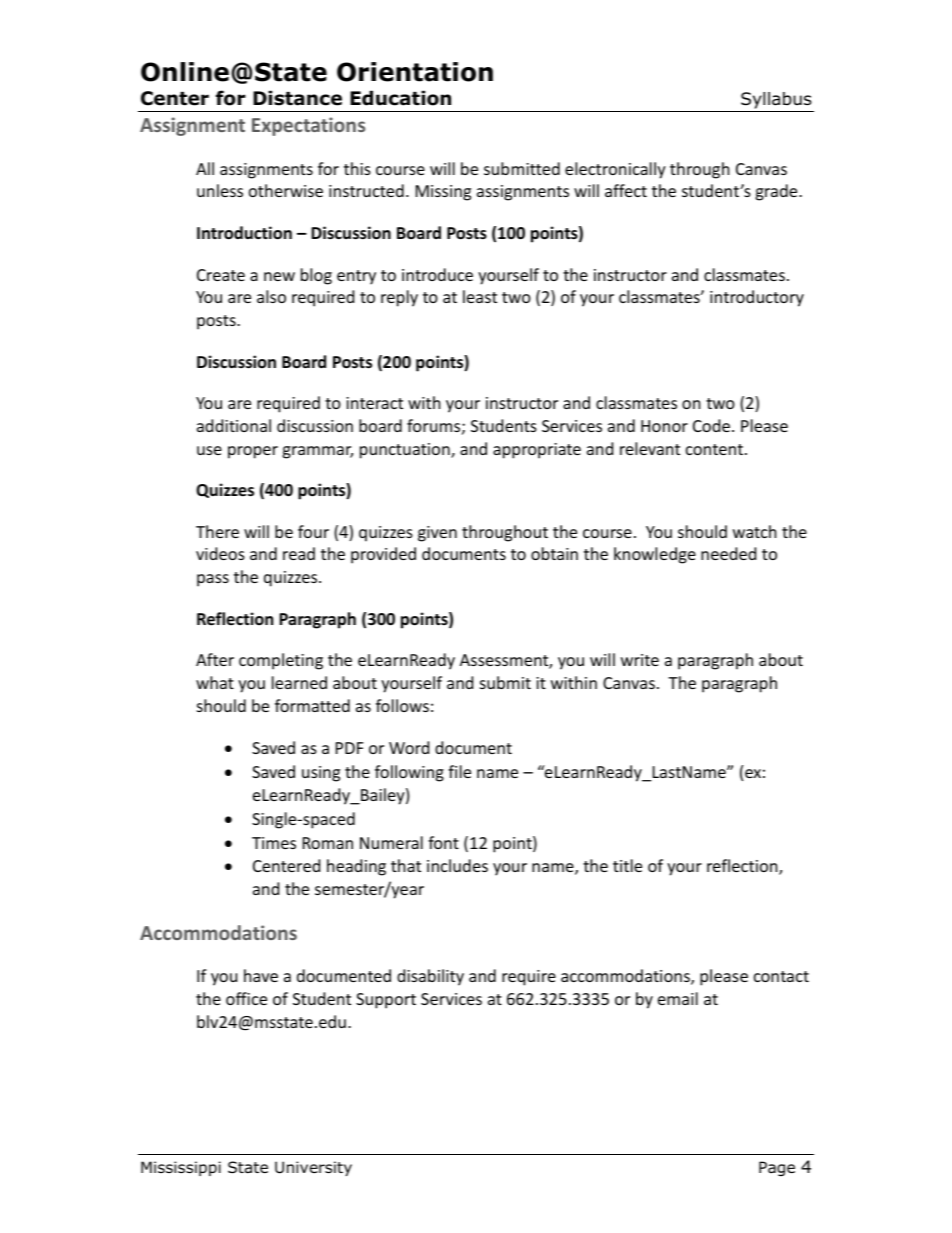 The height and width of the page is (1233, 952). I want to click on what, so click(215, 682).
